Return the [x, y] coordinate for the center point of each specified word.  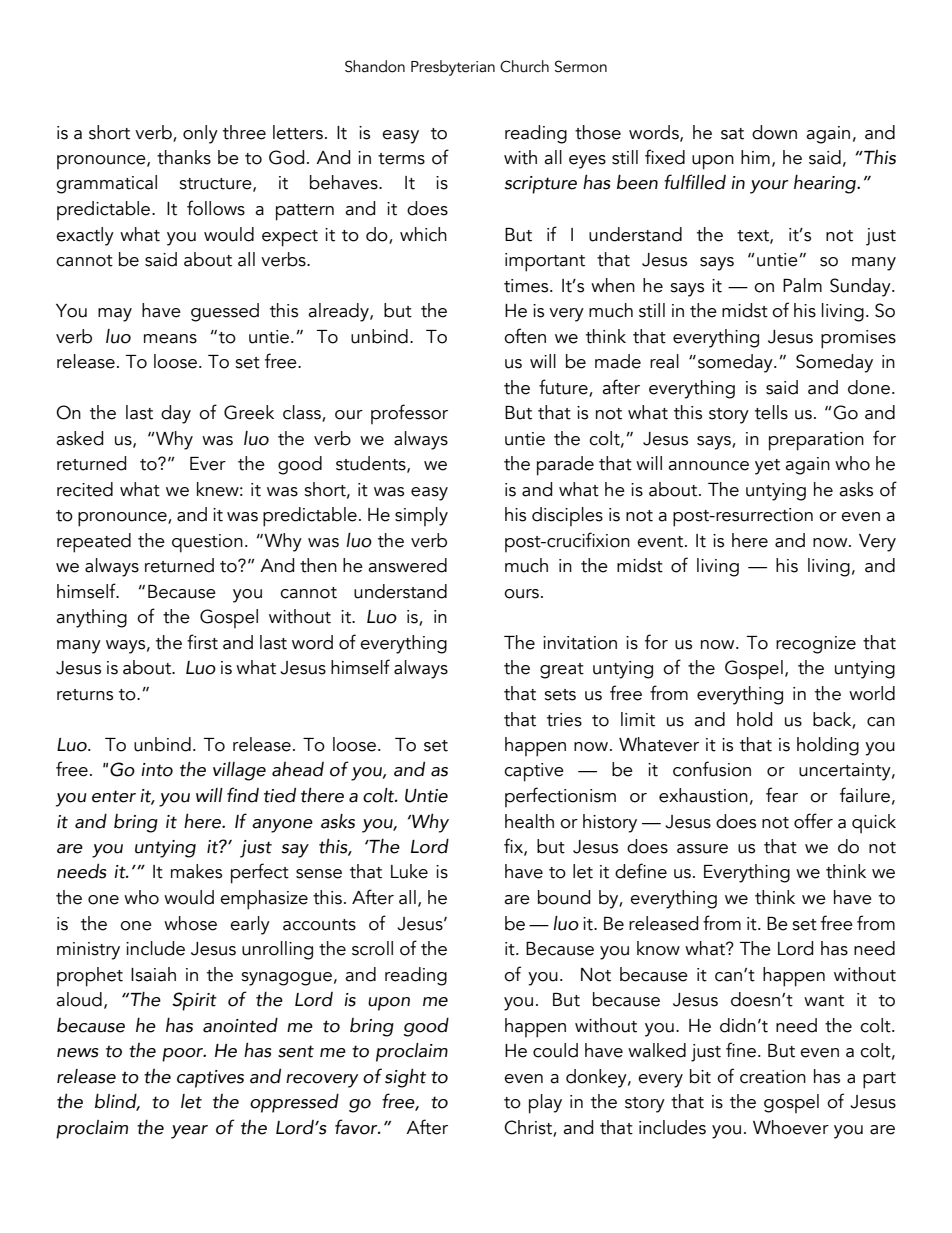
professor [409, 414]
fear [782, 795]
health [529, 821]
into [157, 770]
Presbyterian [453, 68]
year [189, 1132]
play [545, 1104]
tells [771, 412]
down [774, 132]
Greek [249, 412]
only [200, 134]
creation [773, 1077]
